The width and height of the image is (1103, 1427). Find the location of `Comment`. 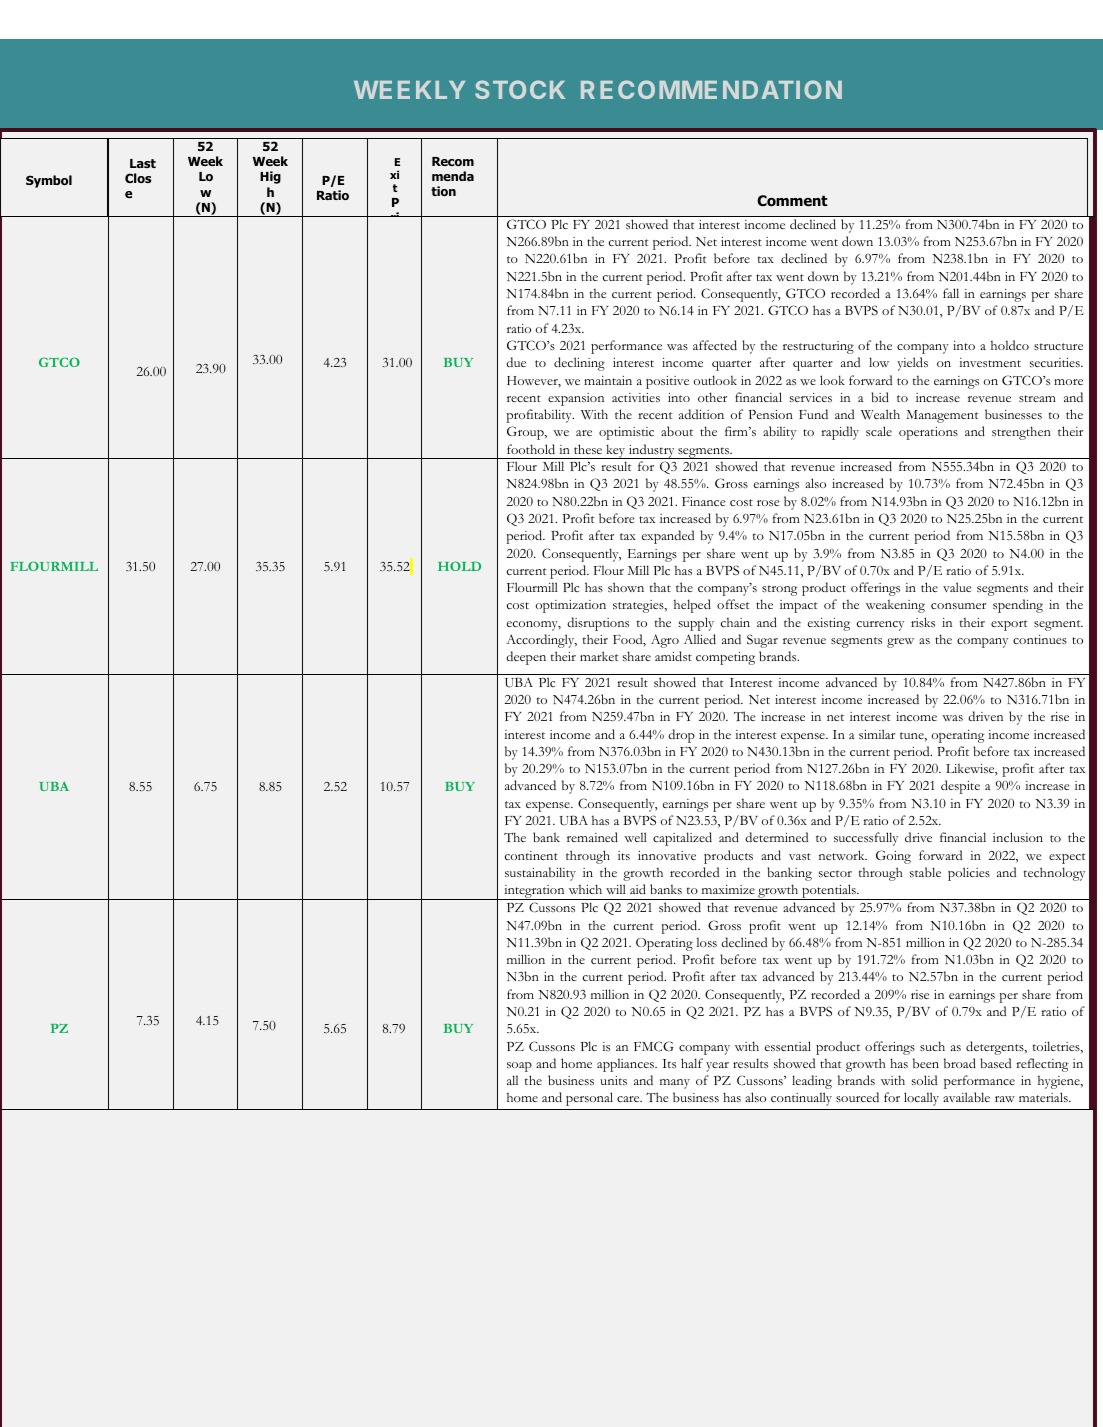

Comment is located at coordinates (792, 201).
